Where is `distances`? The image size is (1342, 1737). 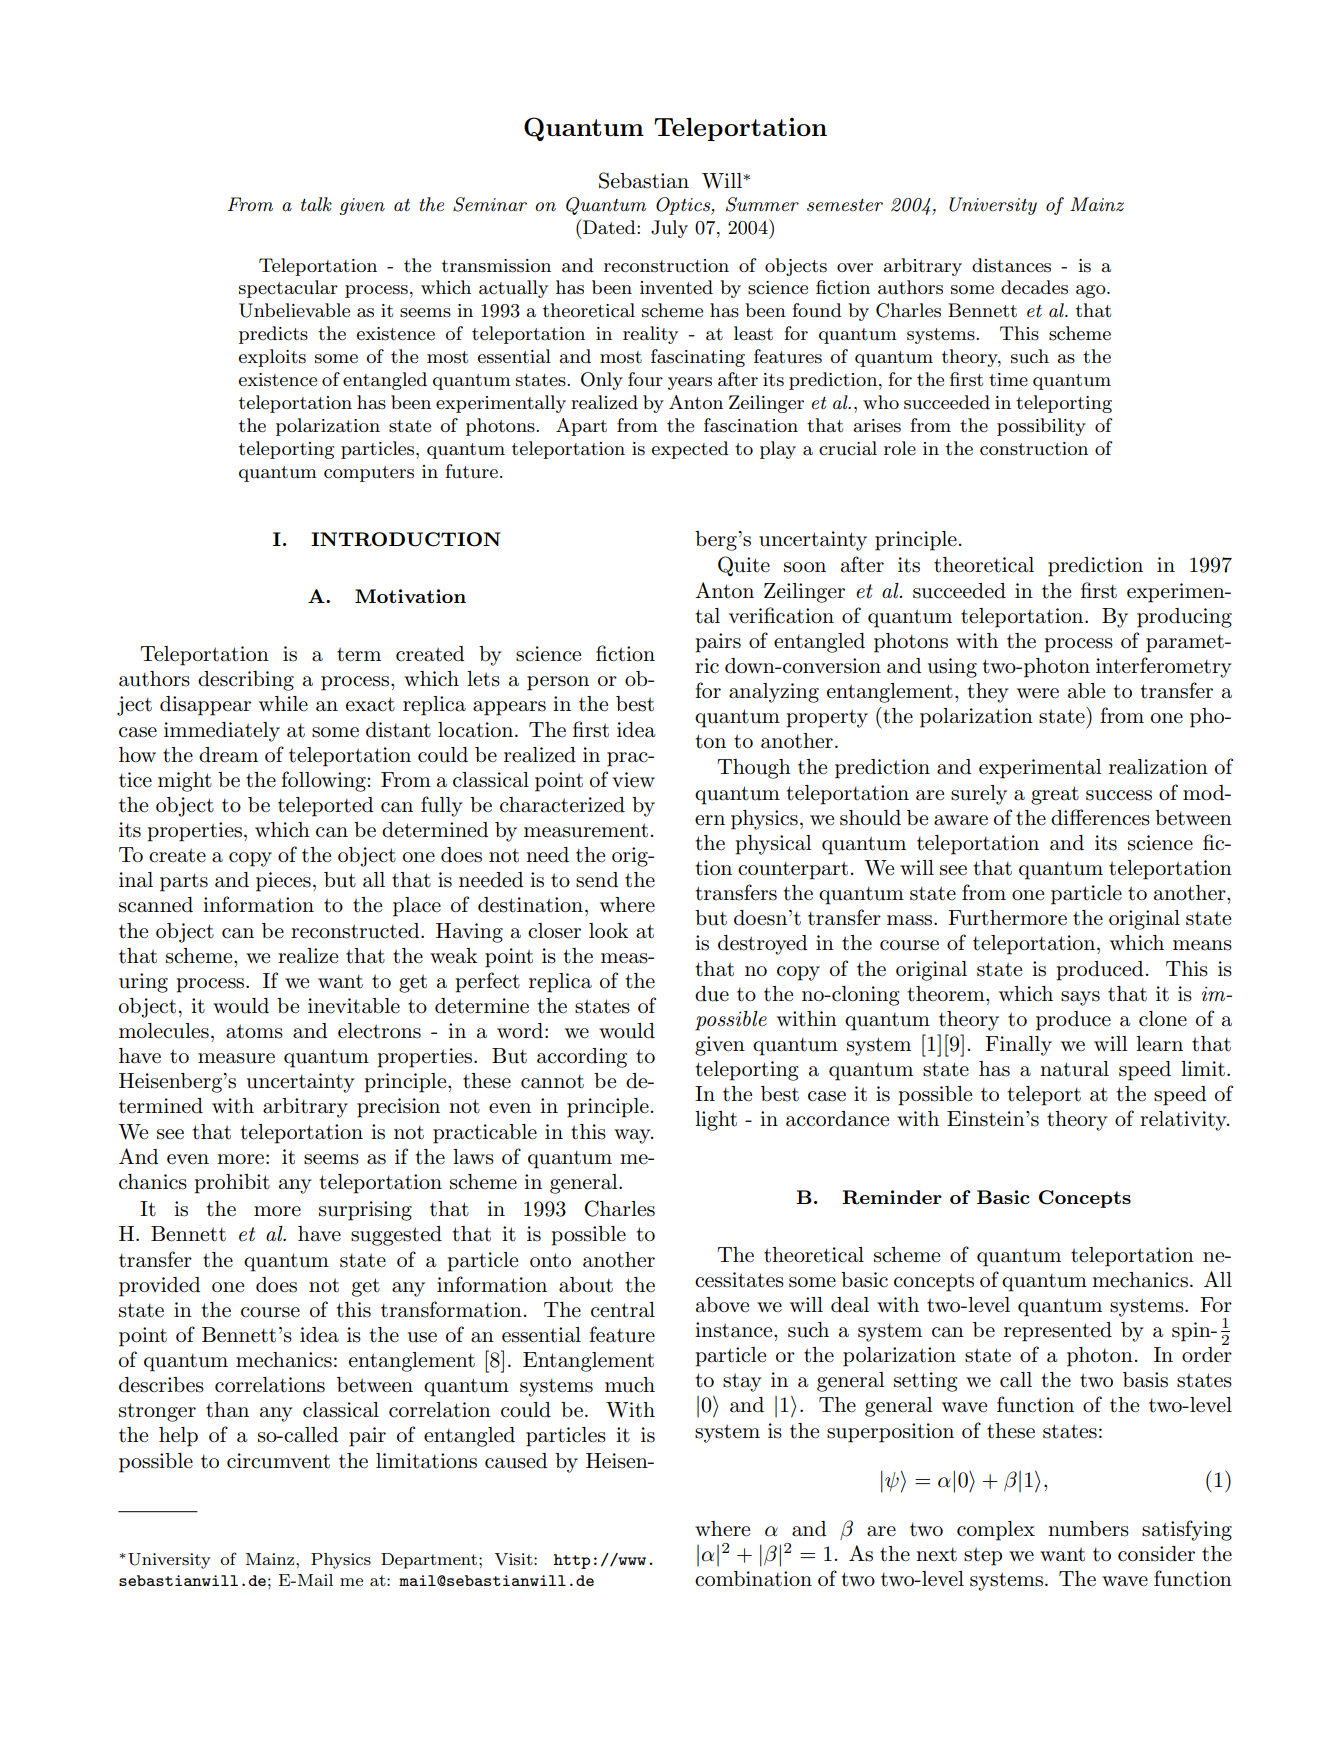
distances is located at coordinates (1011, 265).
